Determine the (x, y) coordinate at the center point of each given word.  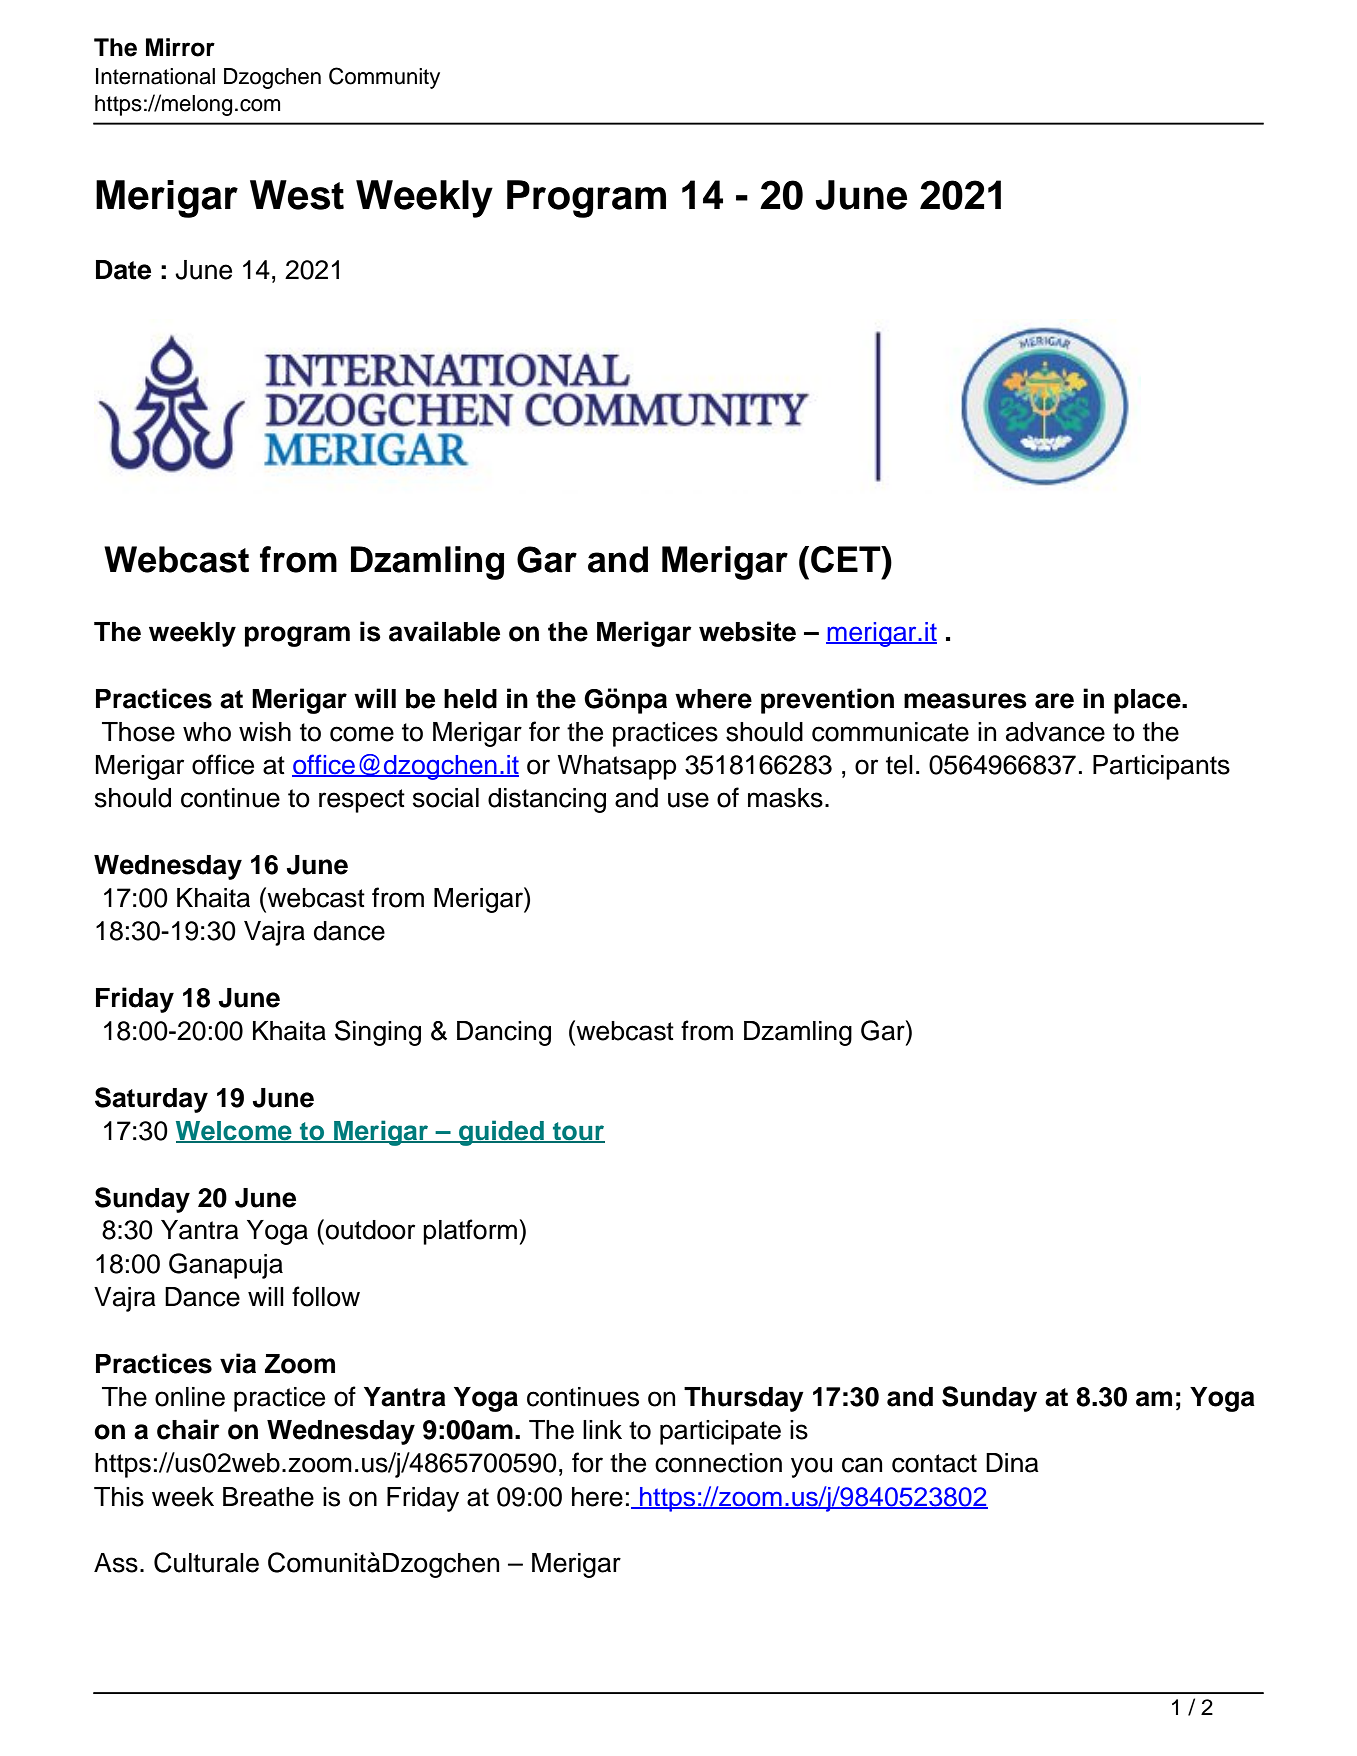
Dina (1012, 1463)
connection (718, 1463)
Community (384, 78)
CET (847, 559)
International (155, 76)
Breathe (268, 1497)
